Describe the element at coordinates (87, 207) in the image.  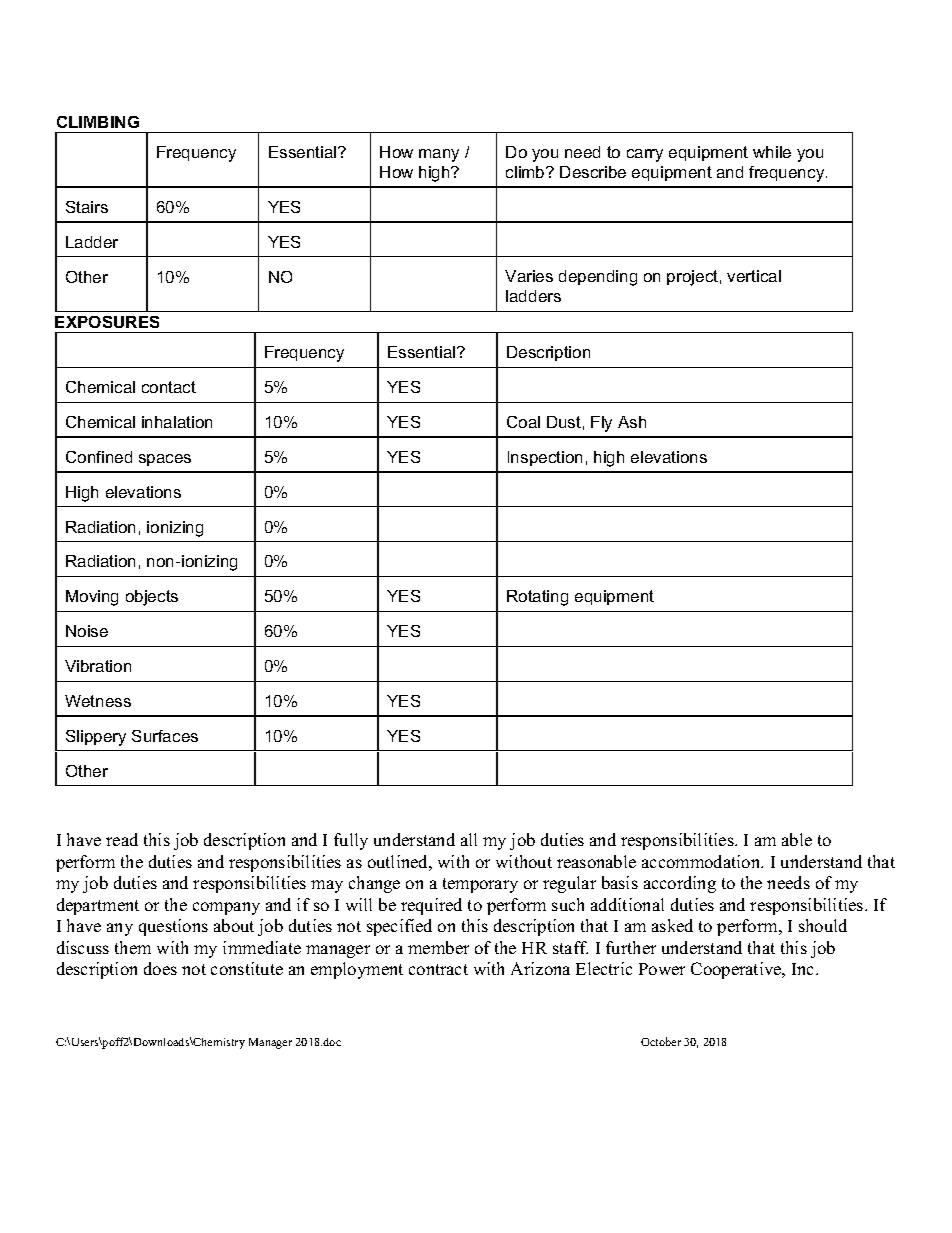
I see `Stairs` at that location.
